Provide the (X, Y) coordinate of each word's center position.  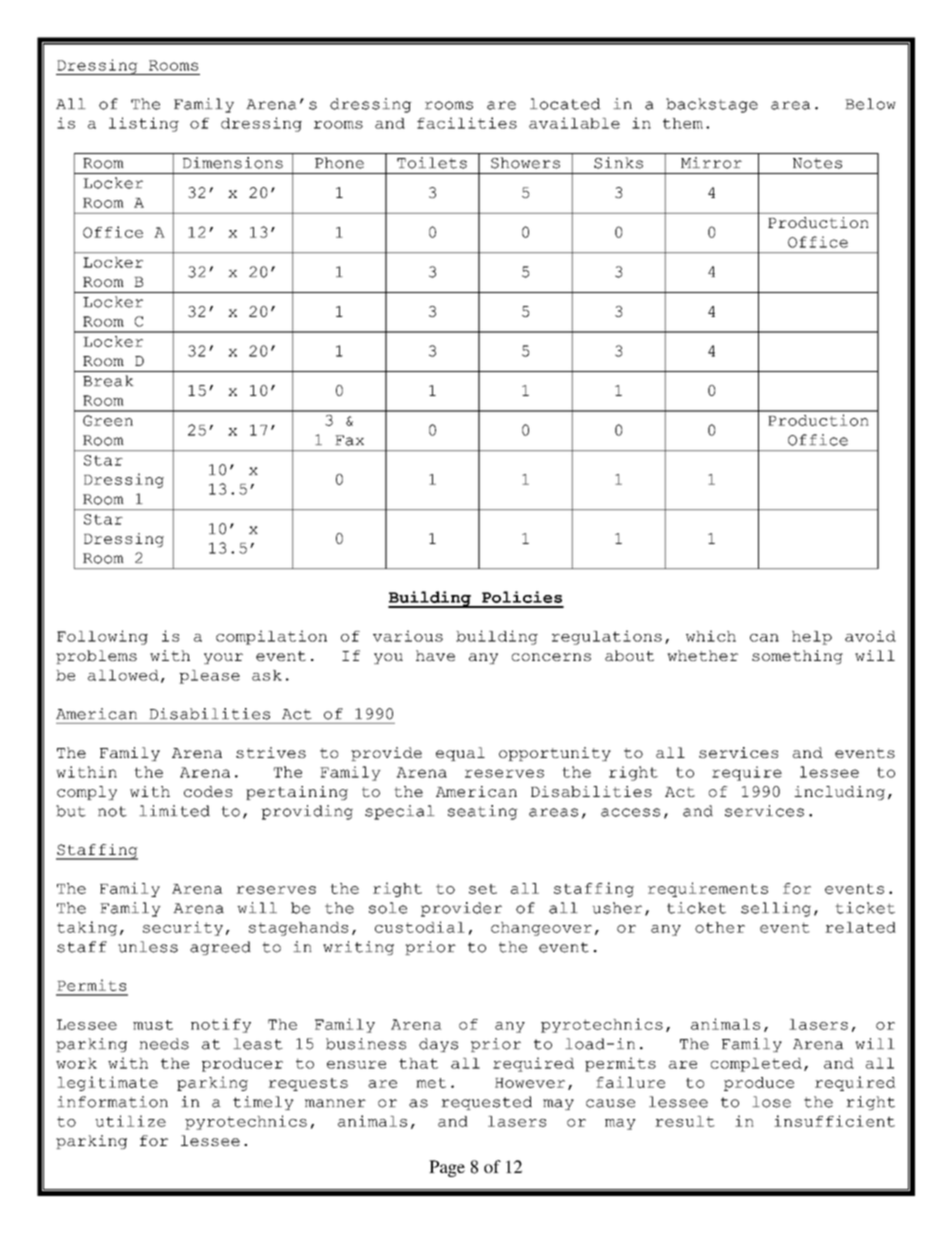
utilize (130, 1121)
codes (208, 791)
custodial (420, 927)
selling (776, 909)
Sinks (618, 163)
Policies (522, 597)
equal (460, 754)
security (183, 928)
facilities (467, 123)
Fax (349, 440)
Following (102, 637)
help (812, 638)
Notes (817, 163)
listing (144, 124)
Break (108, 381)
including (839, 793)
